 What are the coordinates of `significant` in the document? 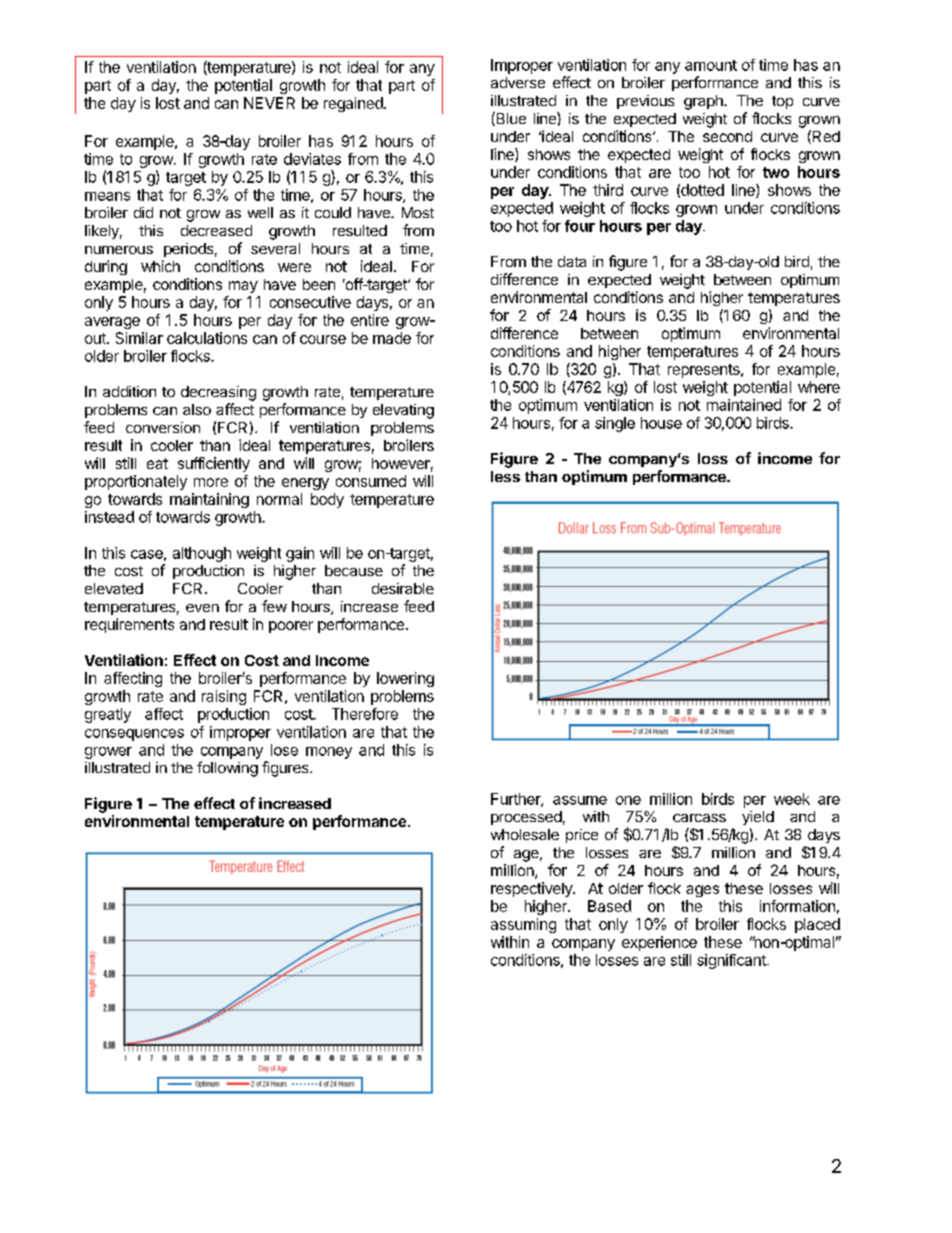 It's located at (732, 961).
